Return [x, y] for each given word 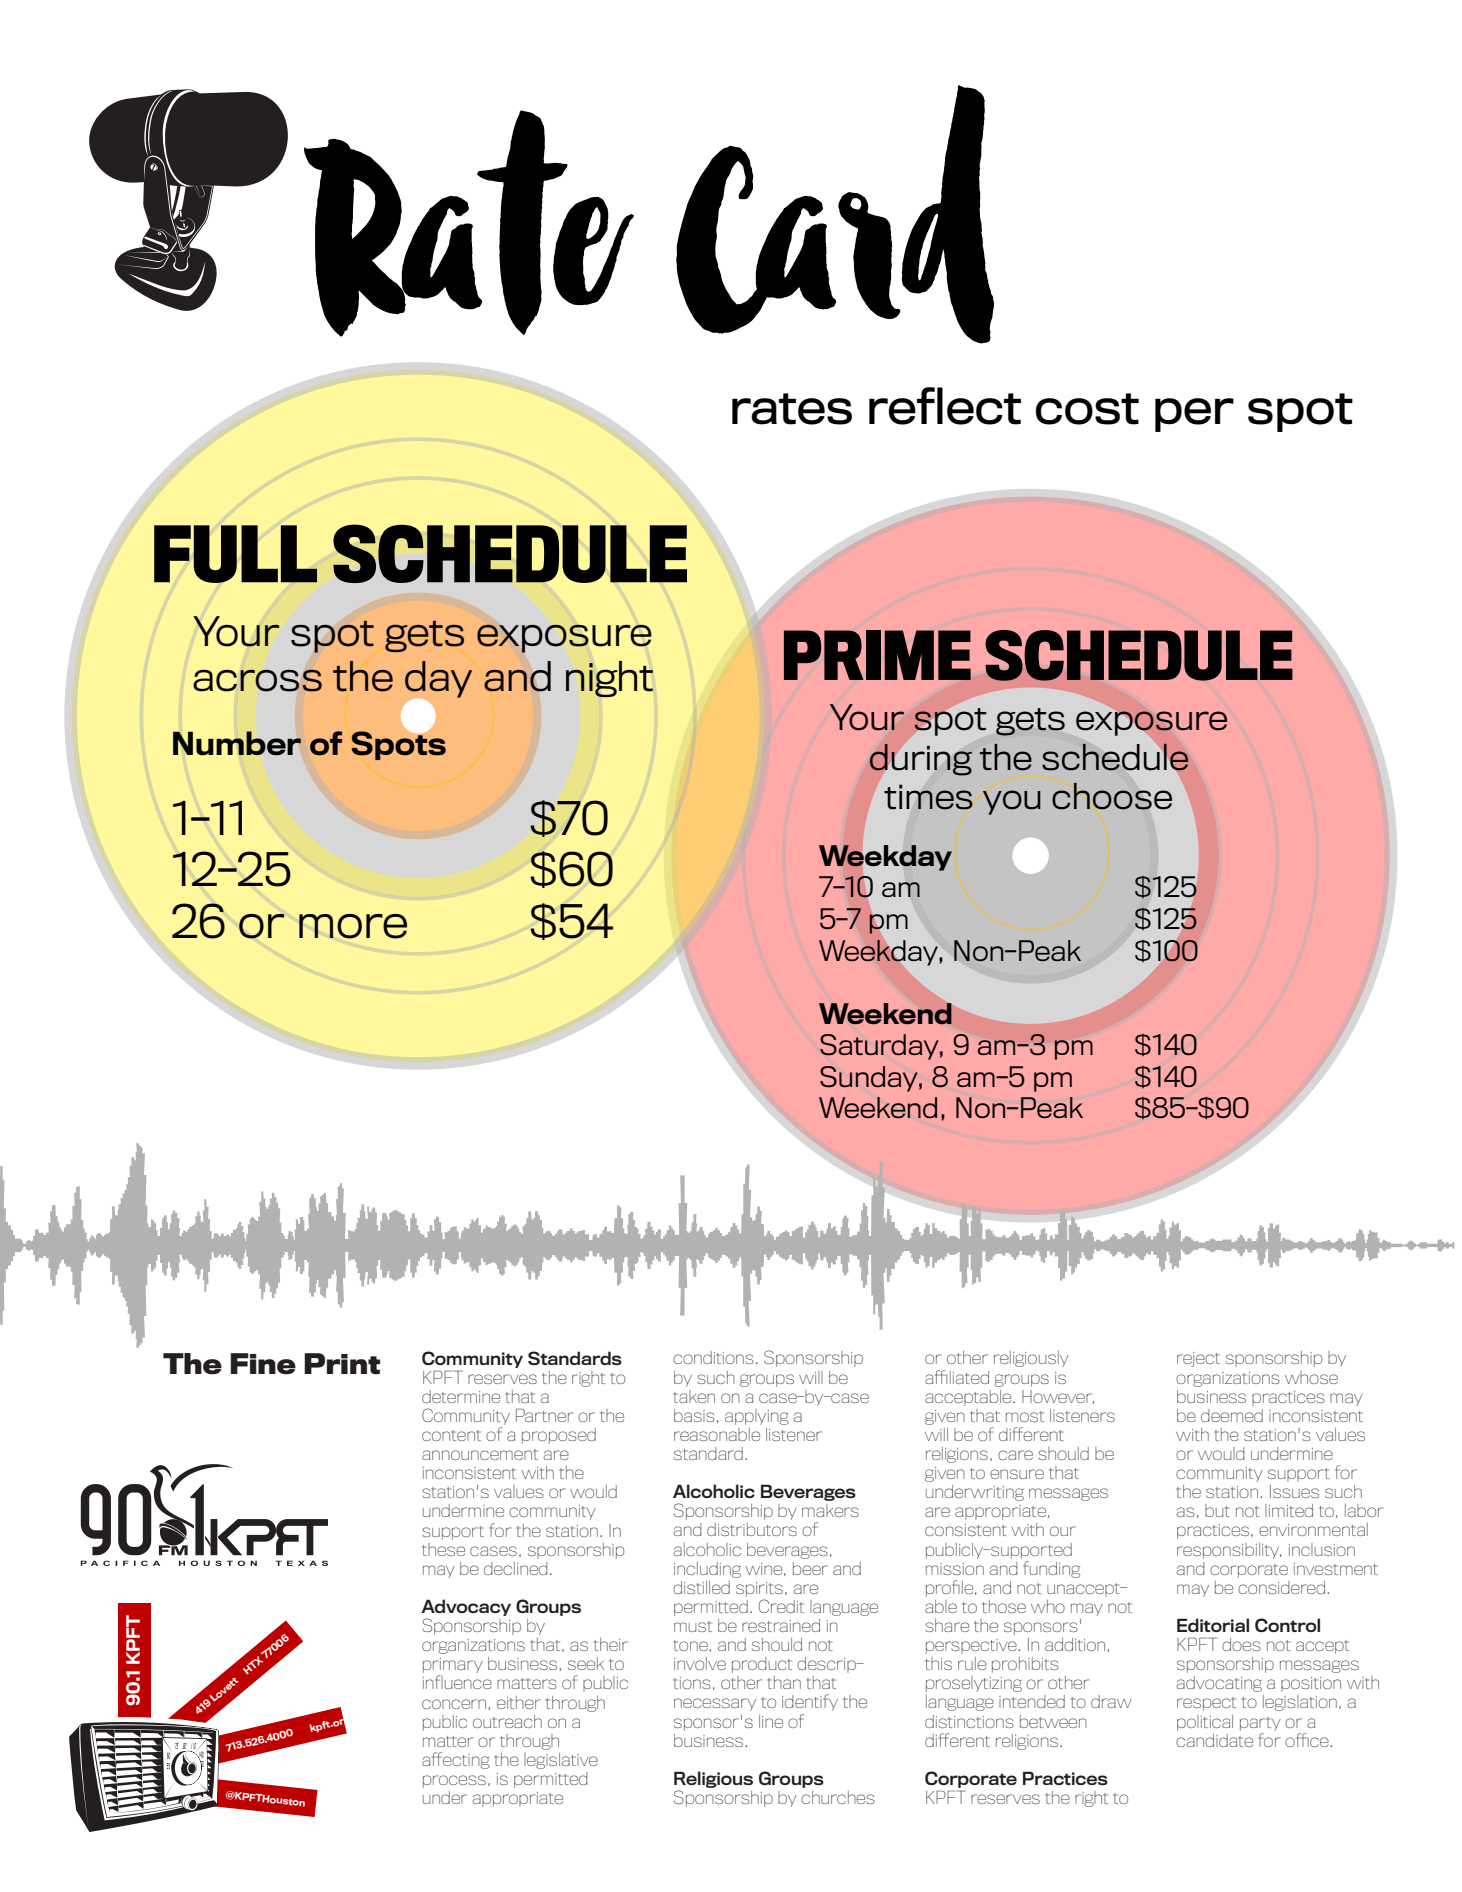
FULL [235, 554]
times [928, 797]
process [454, 1781]
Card [835, 214]
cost [1087, 409]
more [353, 926]
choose [1112, 796]
